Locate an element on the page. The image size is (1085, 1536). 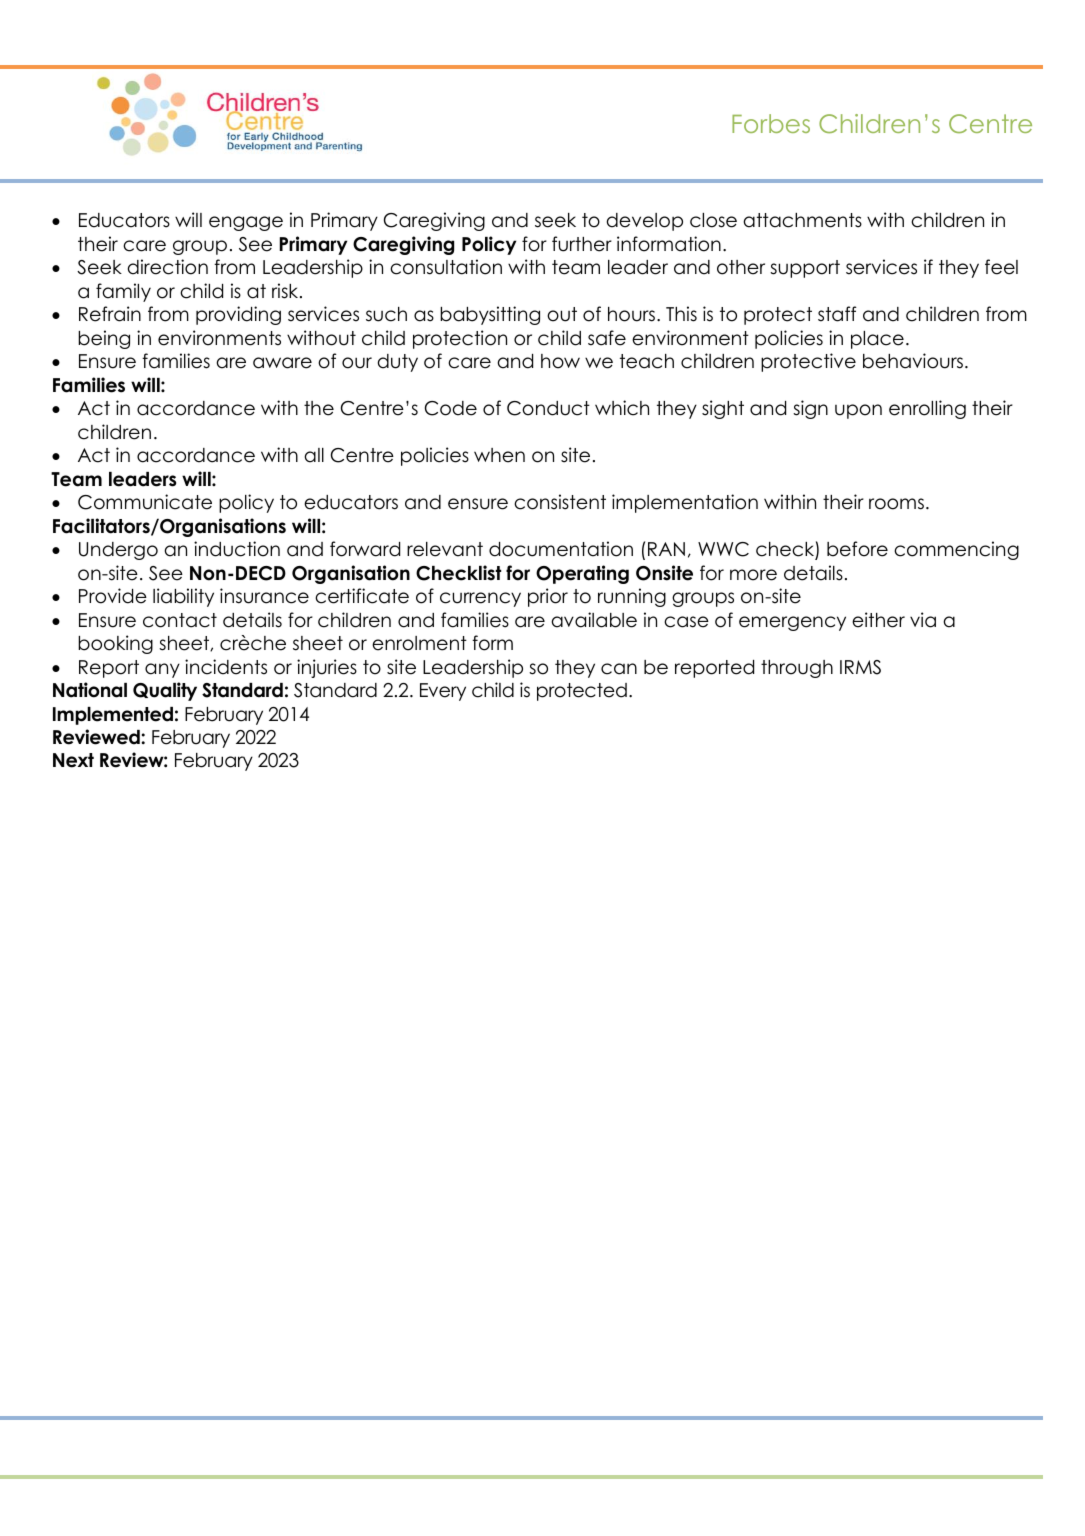
IRMS is located at coordinates (860, 667).
